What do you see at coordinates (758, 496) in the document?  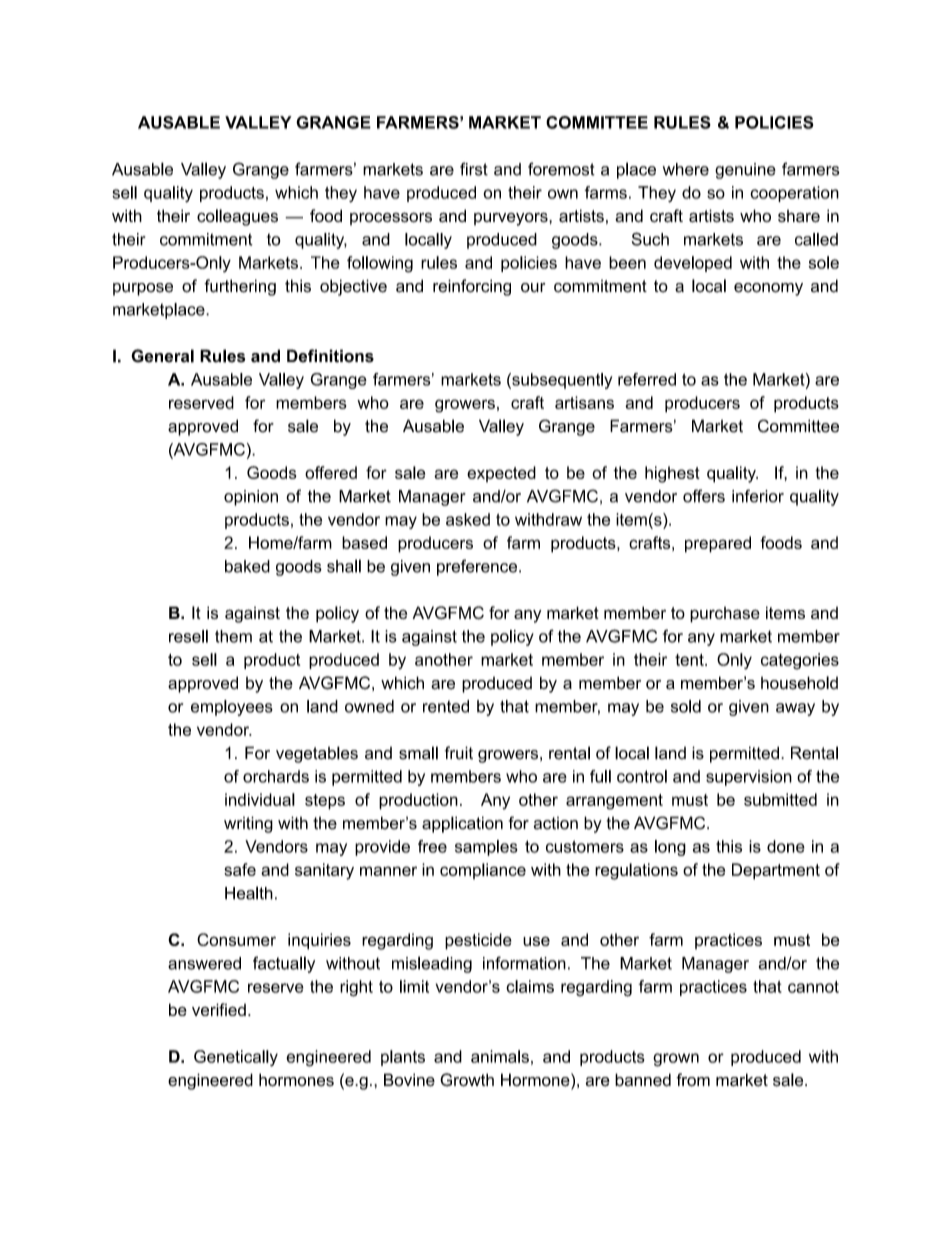 I see `inferior` at bounding box center [758, 496].
